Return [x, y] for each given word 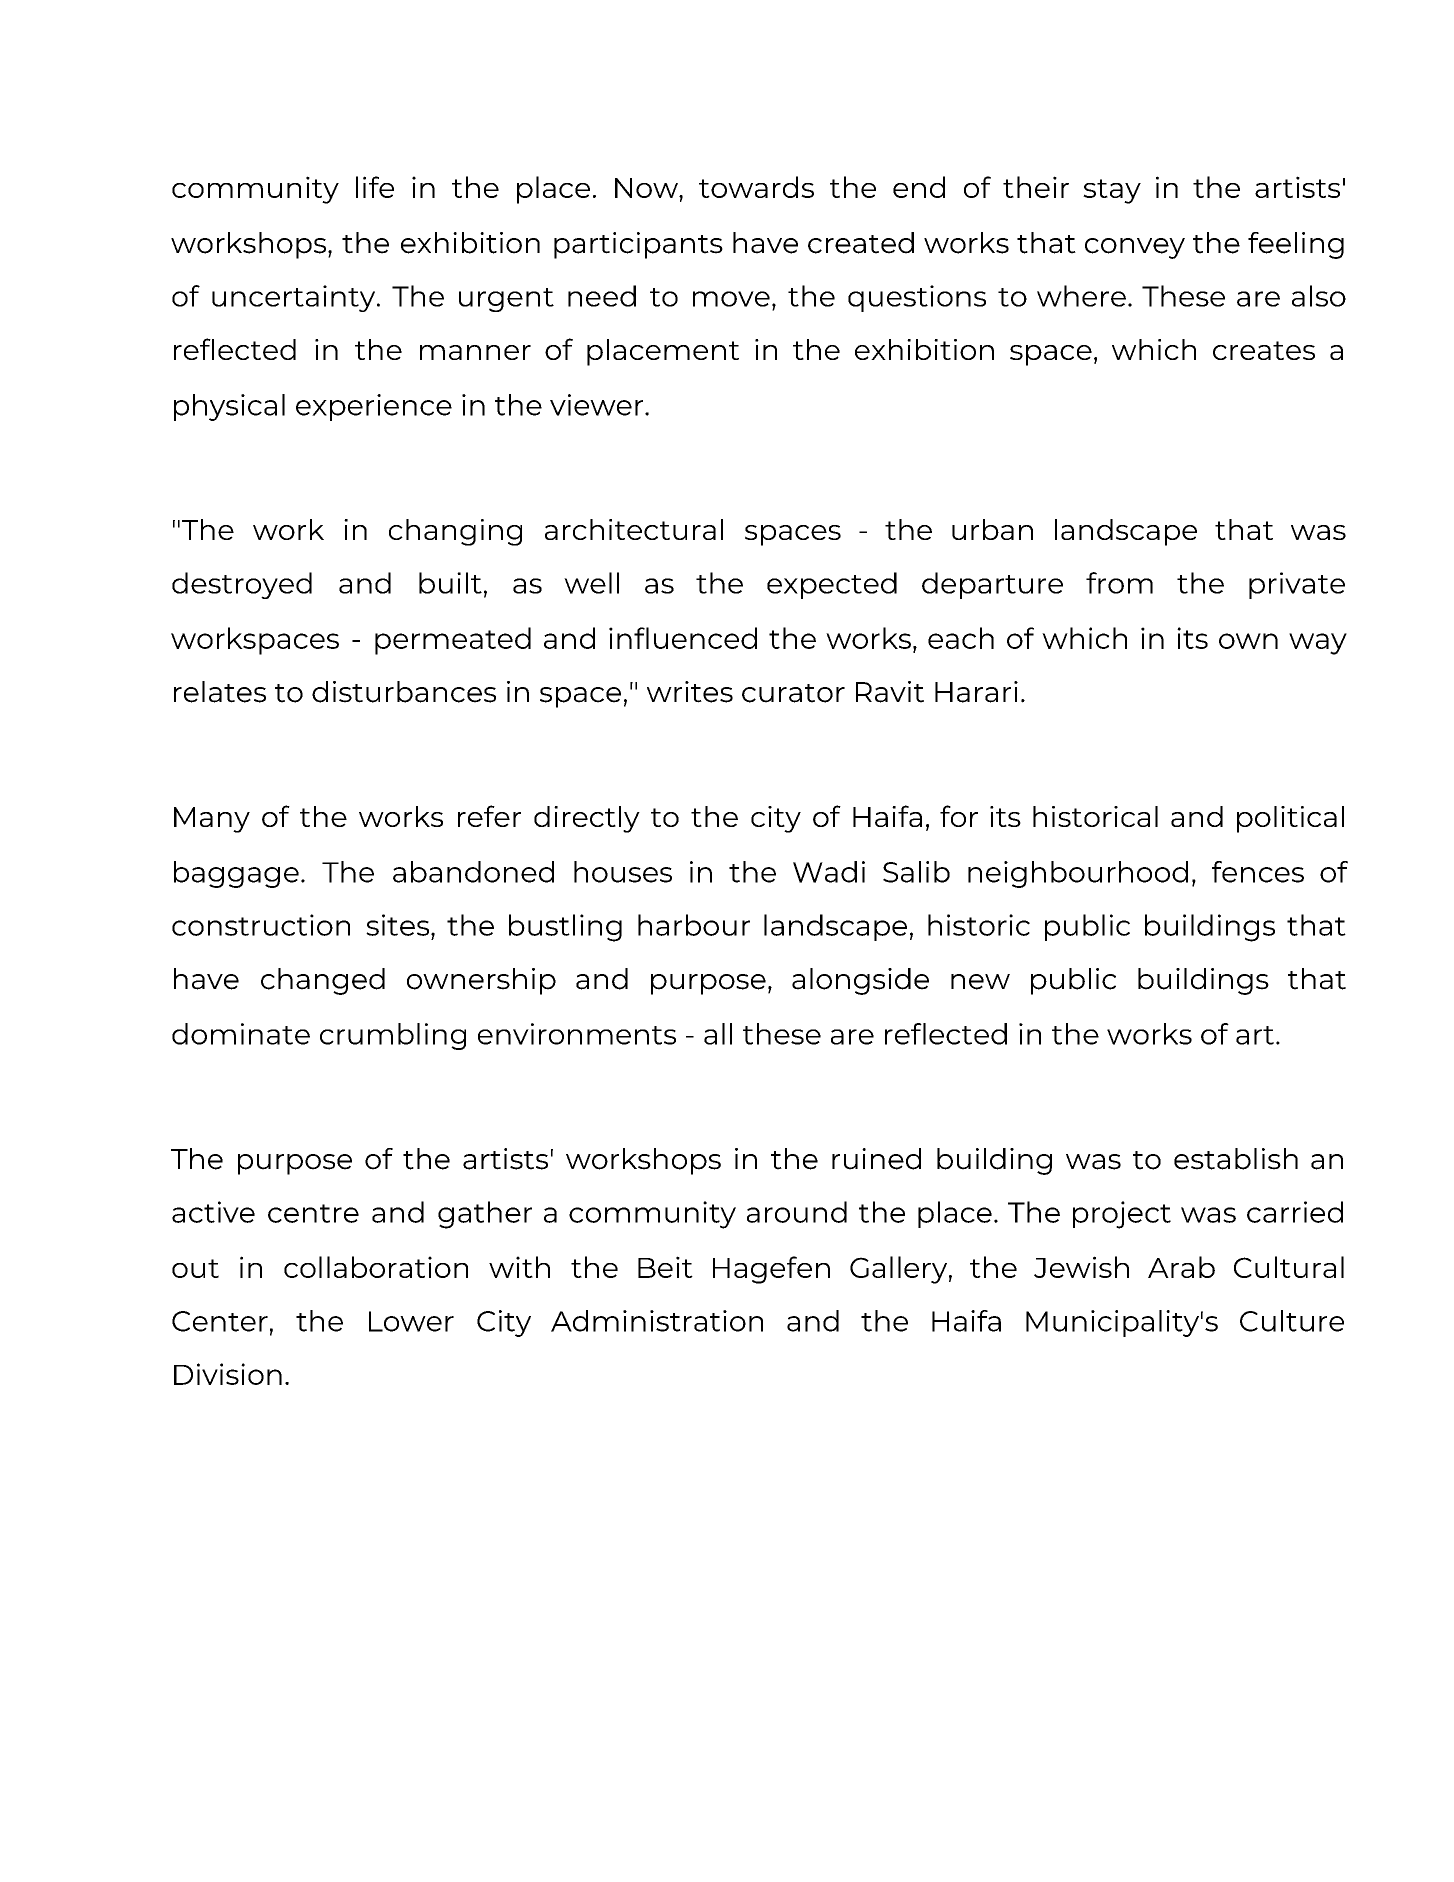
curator [793, 693]
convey [1135, 248]
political [1290, 819]
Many [212, 820]
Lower [411, 1321]
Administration [657, 1321]
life [375, 187]
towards [756, 187]
